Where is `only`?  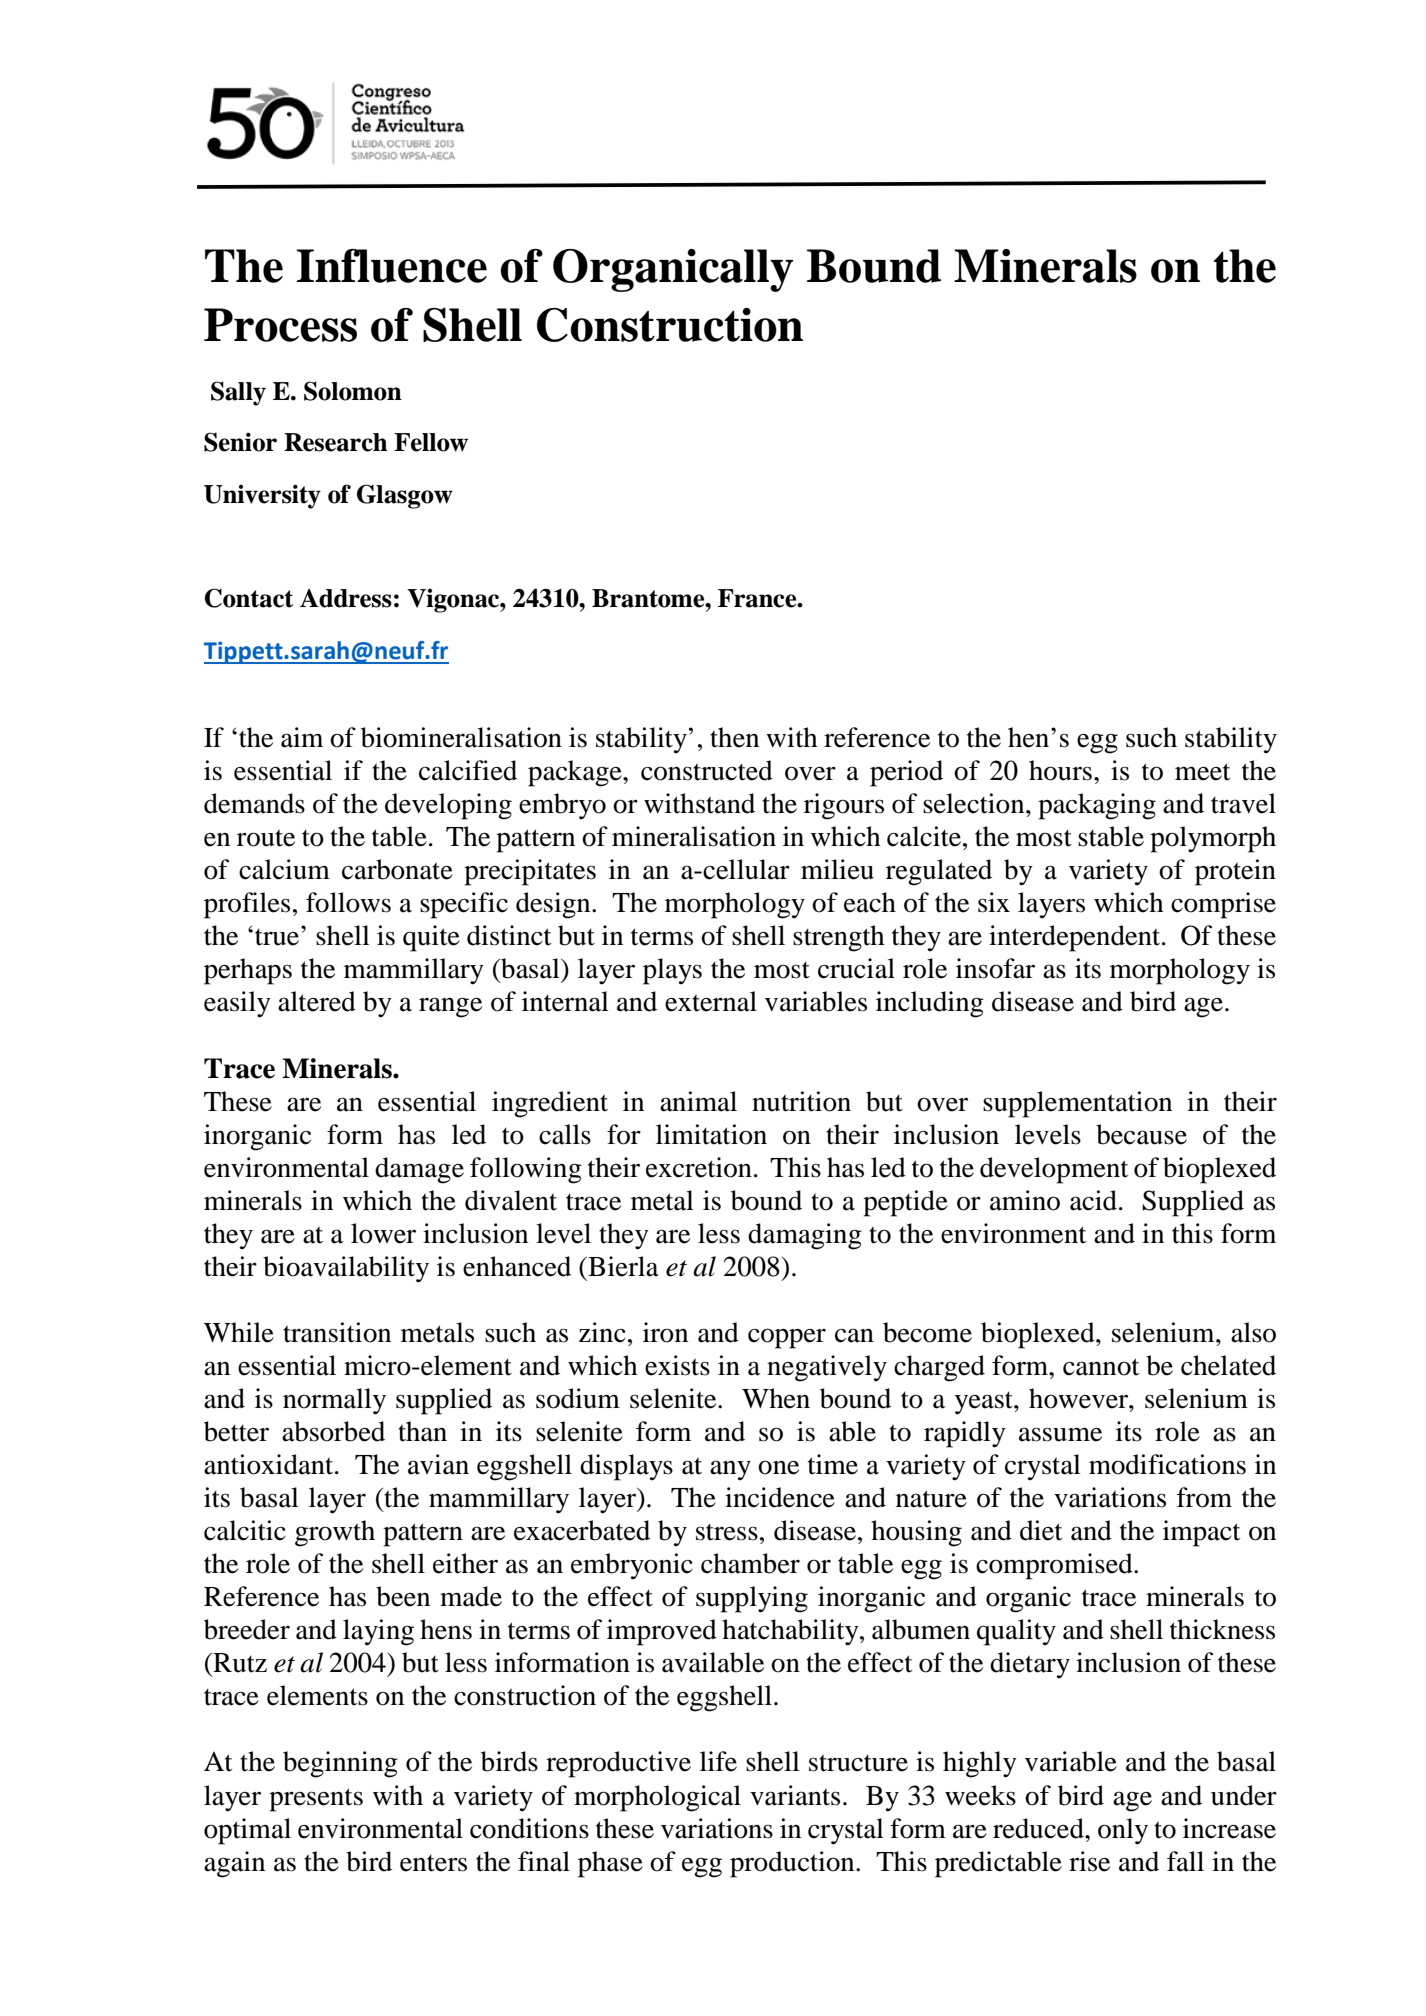 only is located at coordinates (1123, 1831).
